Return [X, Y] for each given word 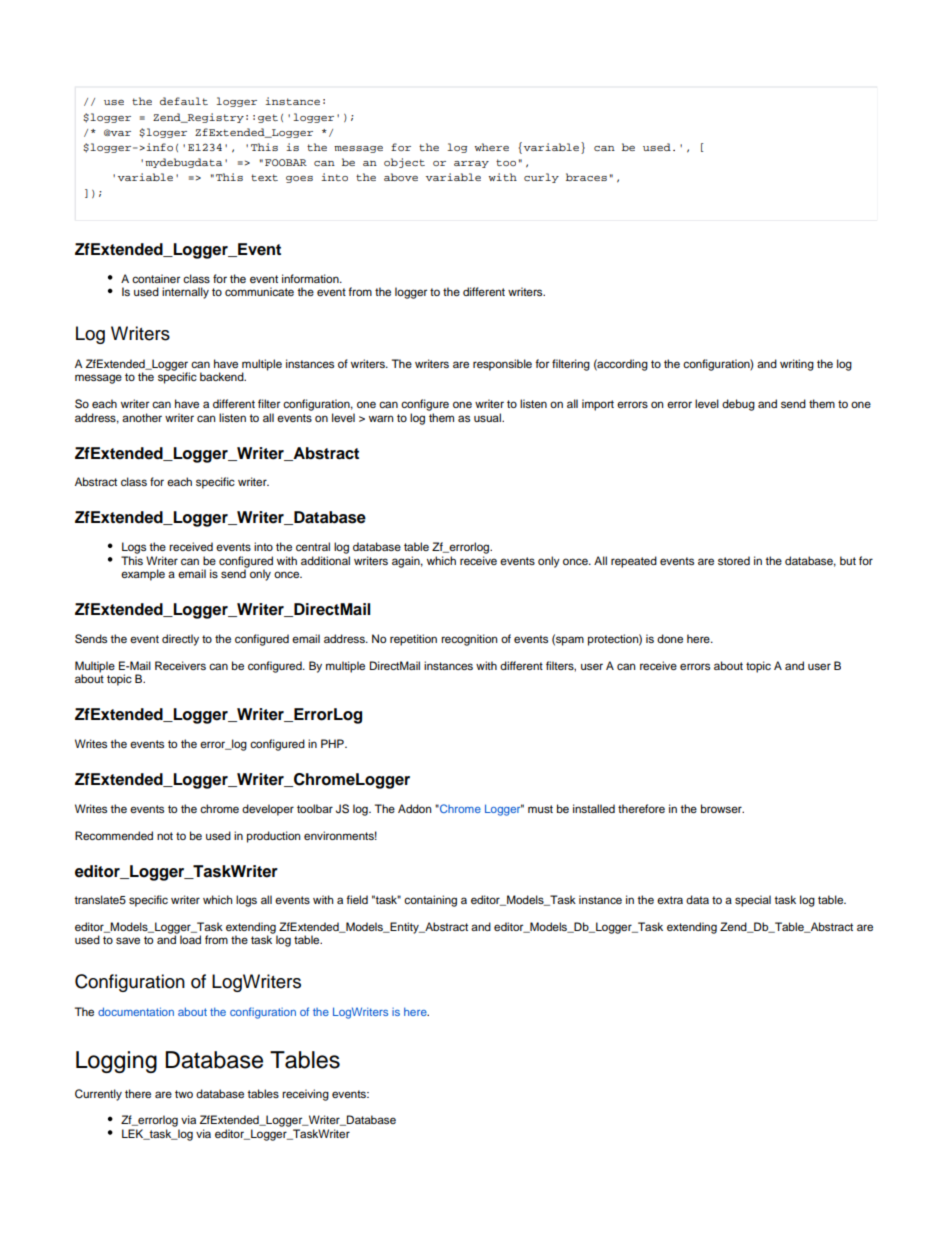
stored [734, 560]
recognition [469, 640]
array [471, 164]
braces [586, 177]
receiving [305, 1095]
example [143, 575]
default [184, 101]
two [184, 1094]
